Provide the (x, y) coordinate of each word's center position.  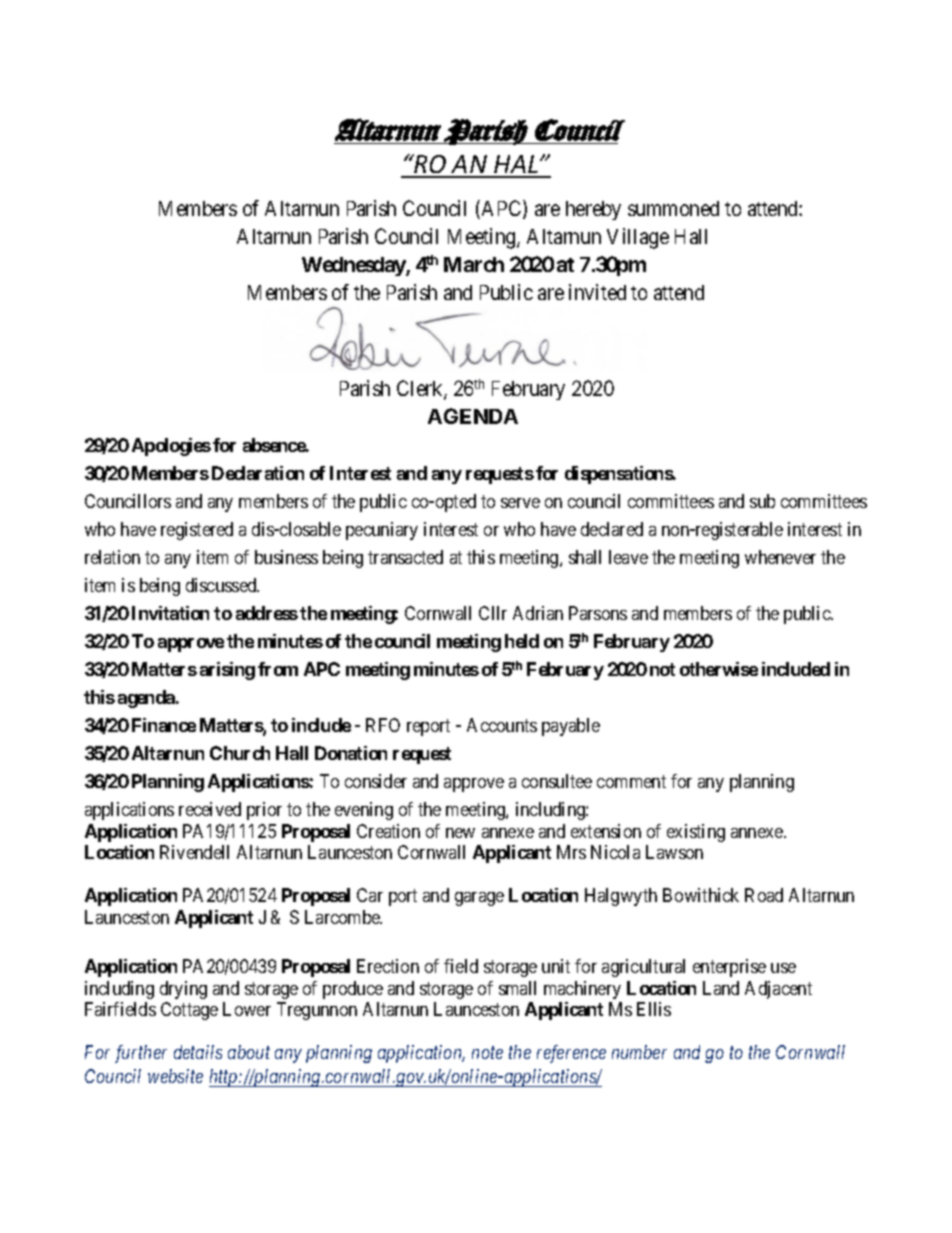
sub (762, 501)
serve (520, 503)
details (198, 1052)
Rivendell (194, 852)
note (487, 1053)
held (522, 641)
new (460, 833)
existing (696, 833)
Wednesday (354, 266)
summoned (673, 208)
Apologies (171, 447)
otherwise (719, 669)
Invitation (170, 613)
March (474, 264)
